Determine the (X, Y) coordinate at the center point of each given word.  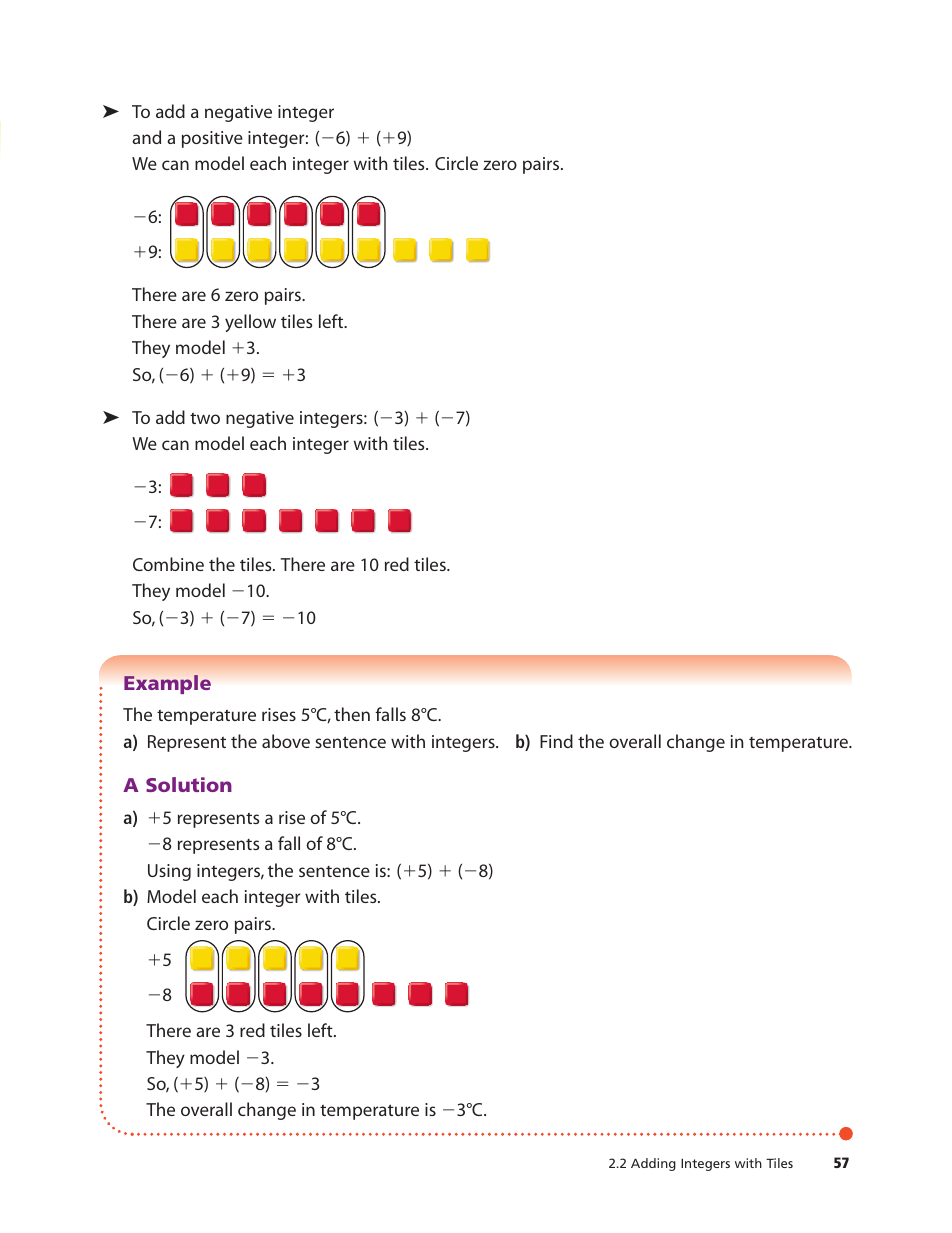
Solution (189, 784)
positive (212, 139)
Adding (653, 1164)
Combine (168, 564)
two (205, 418)
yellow (250, 323)
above (286, 741)
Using (169, 872)
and (146, 137)
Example (167, 684)
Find (556, 741)
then (352, 714)
